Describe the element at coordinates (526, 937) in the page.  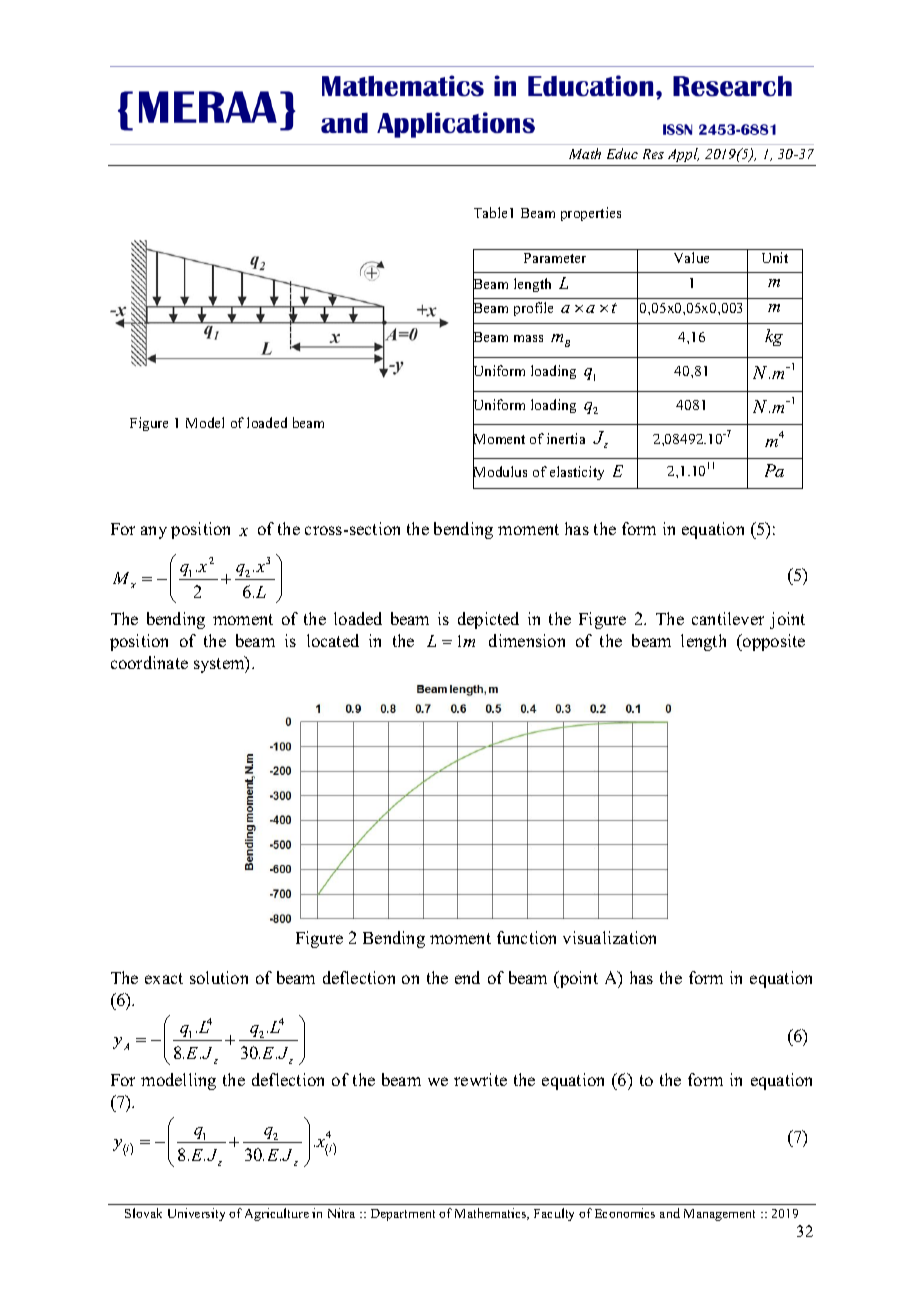
I see `function` at that location.
